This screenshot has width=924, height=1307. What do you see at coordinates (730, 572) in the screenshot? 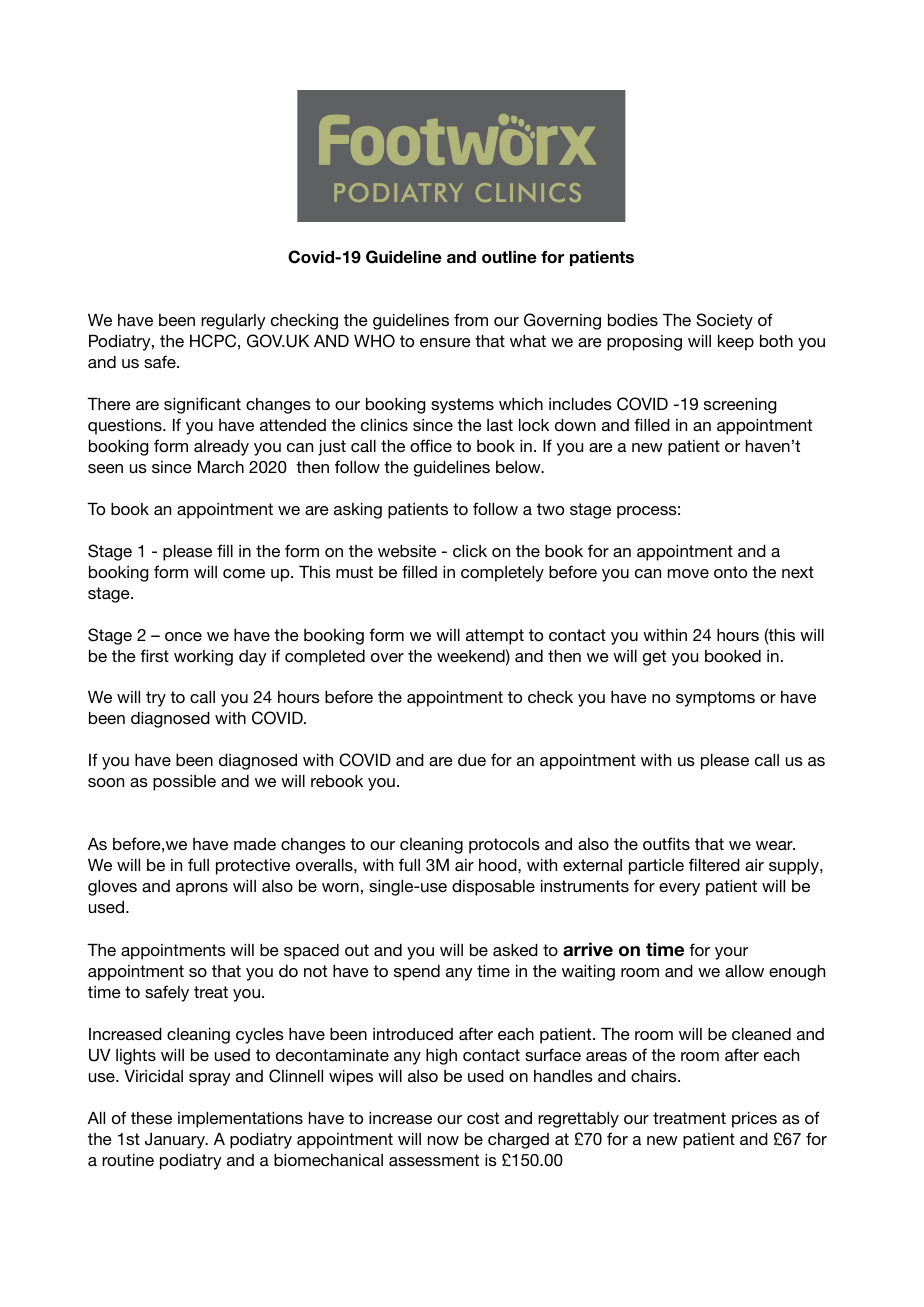
I see `onto` at bounding box center [730, 572].
